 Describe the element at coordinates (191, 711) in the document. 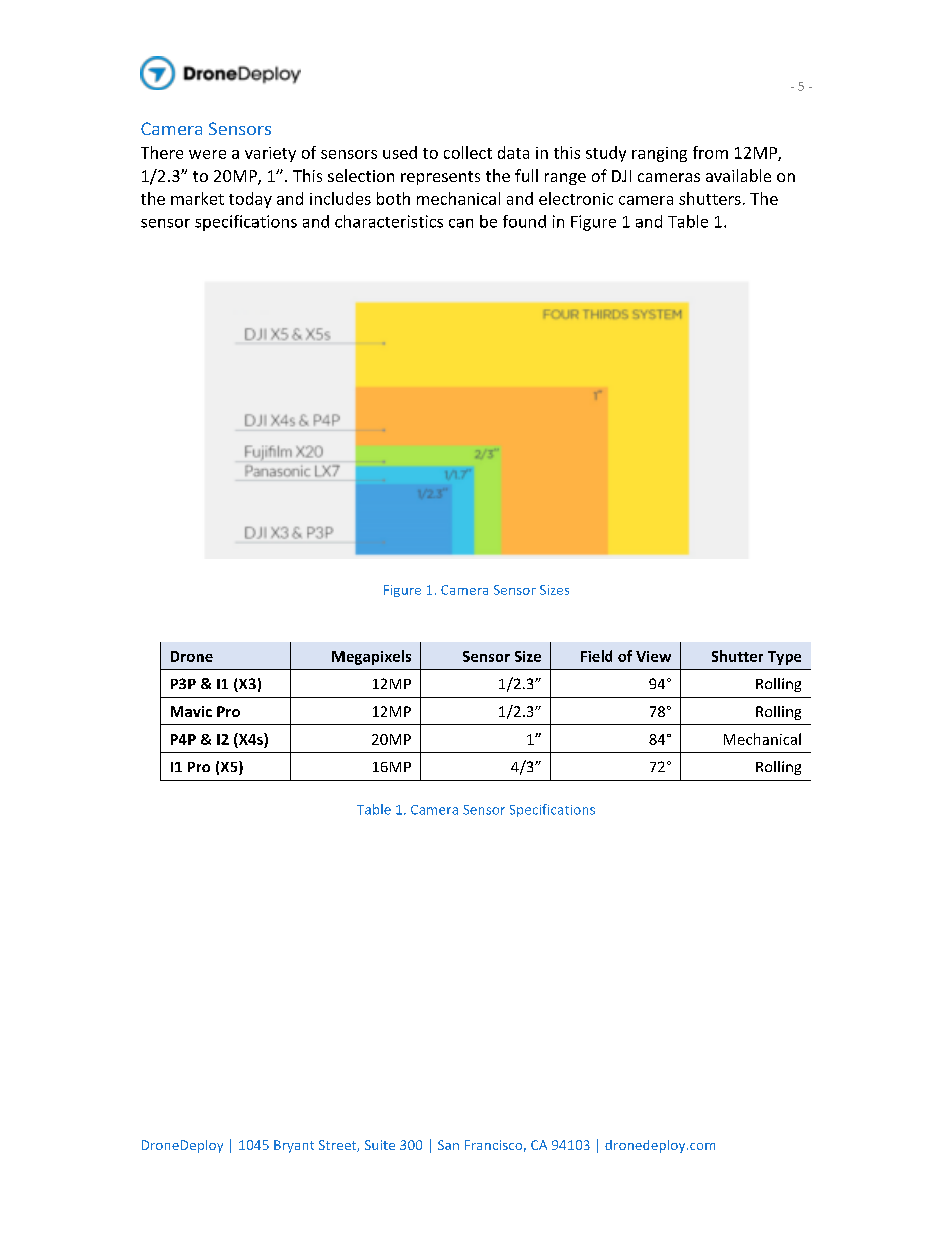

I see `Mavic` at that location.
